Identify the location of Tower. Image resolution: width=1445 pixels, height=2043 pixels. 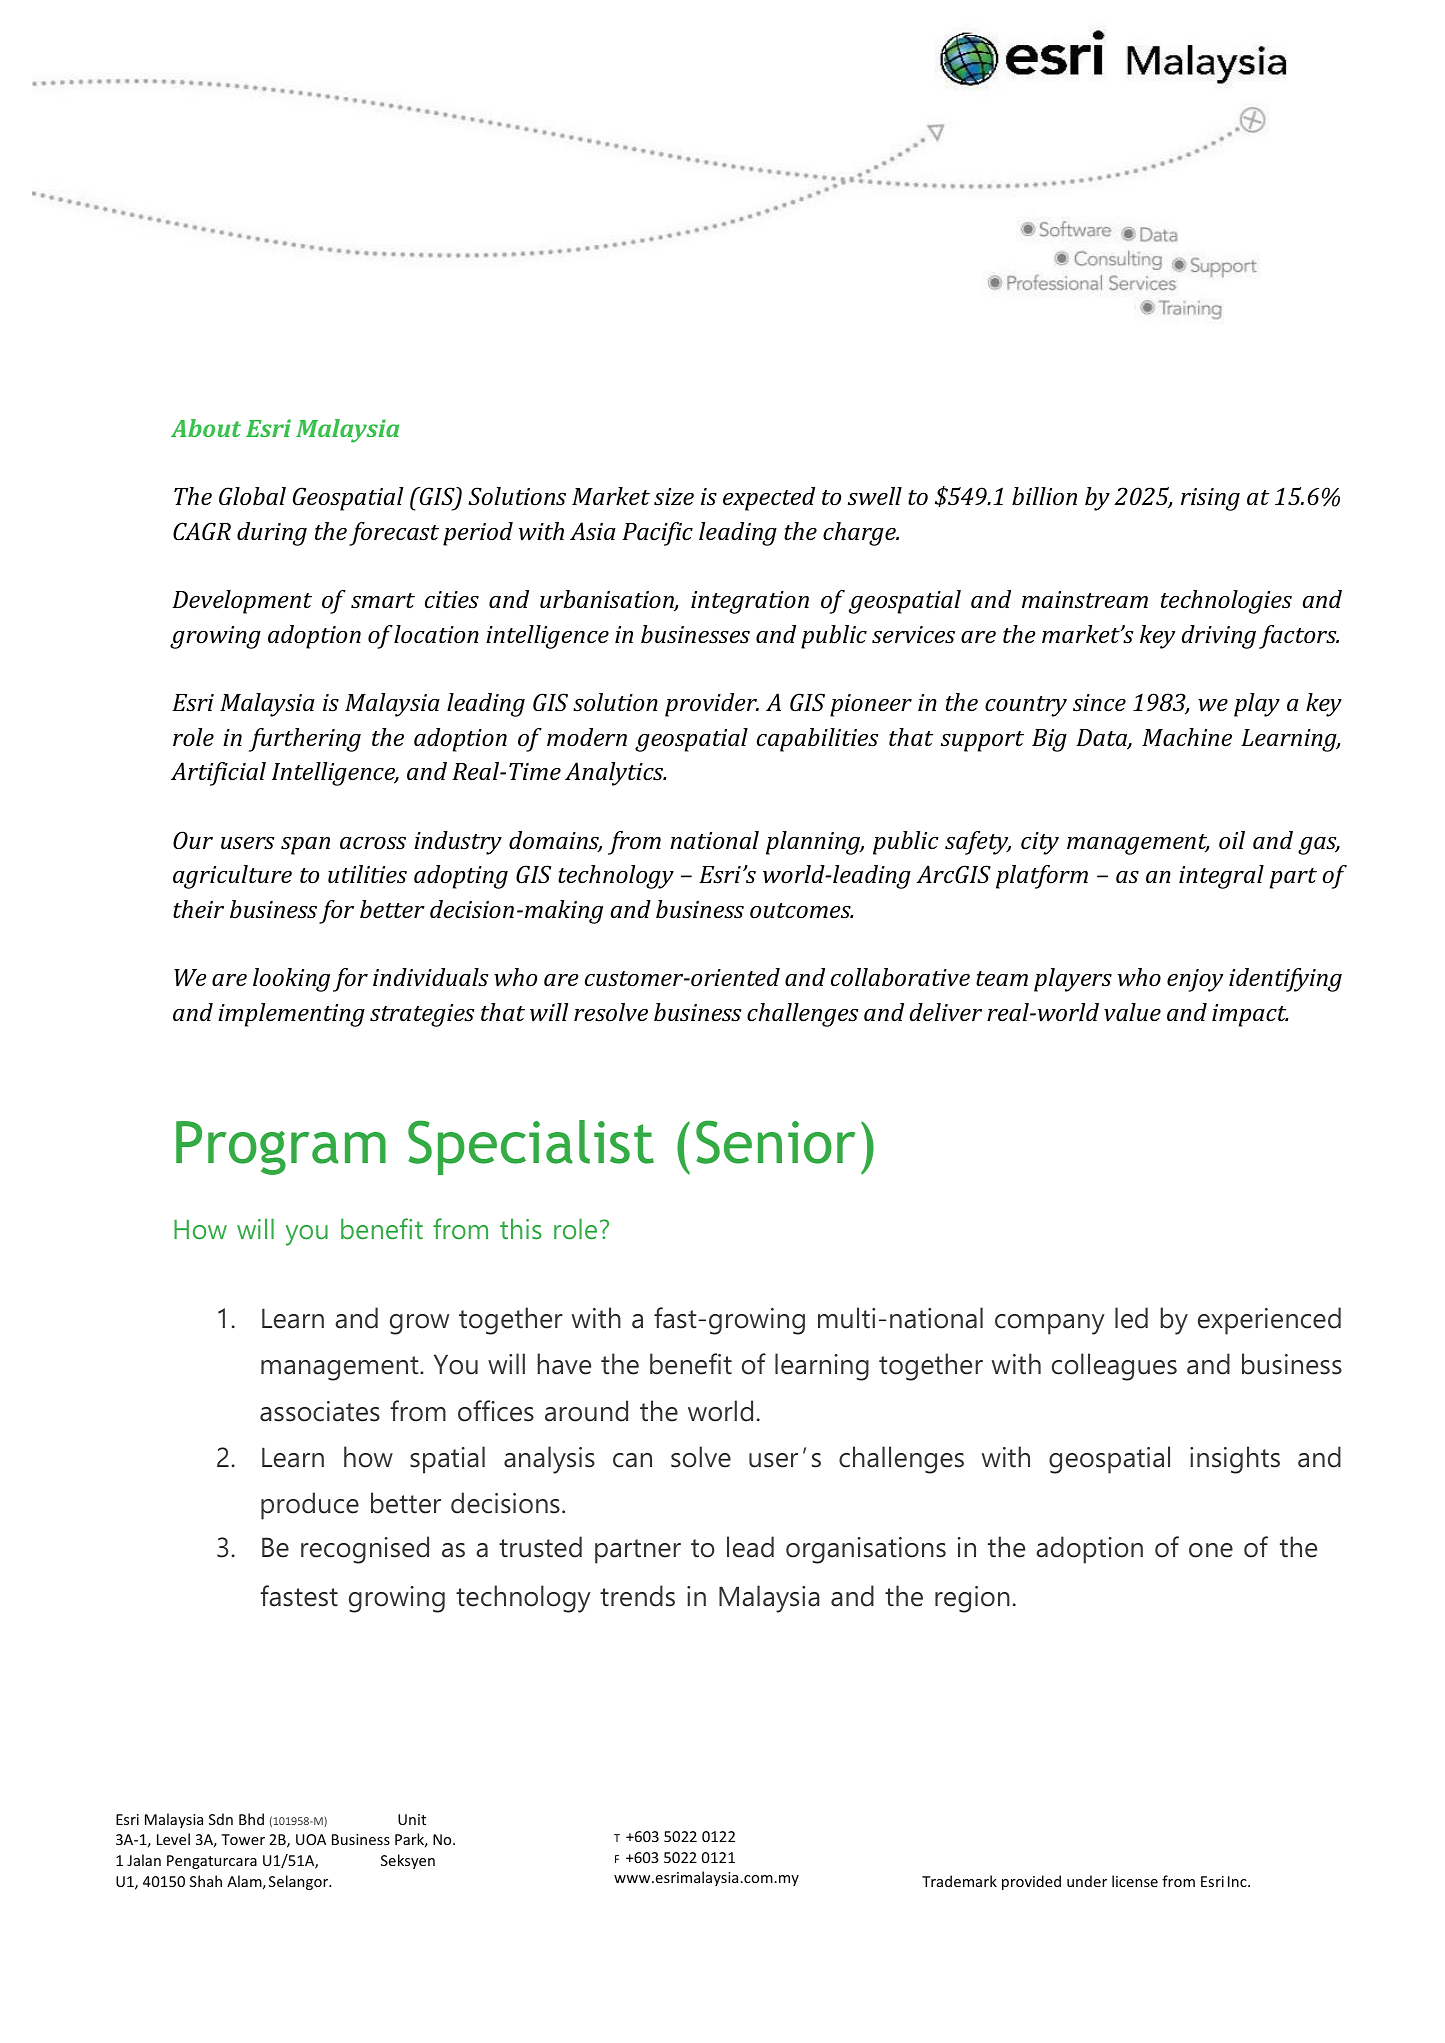
(243, 1839).
